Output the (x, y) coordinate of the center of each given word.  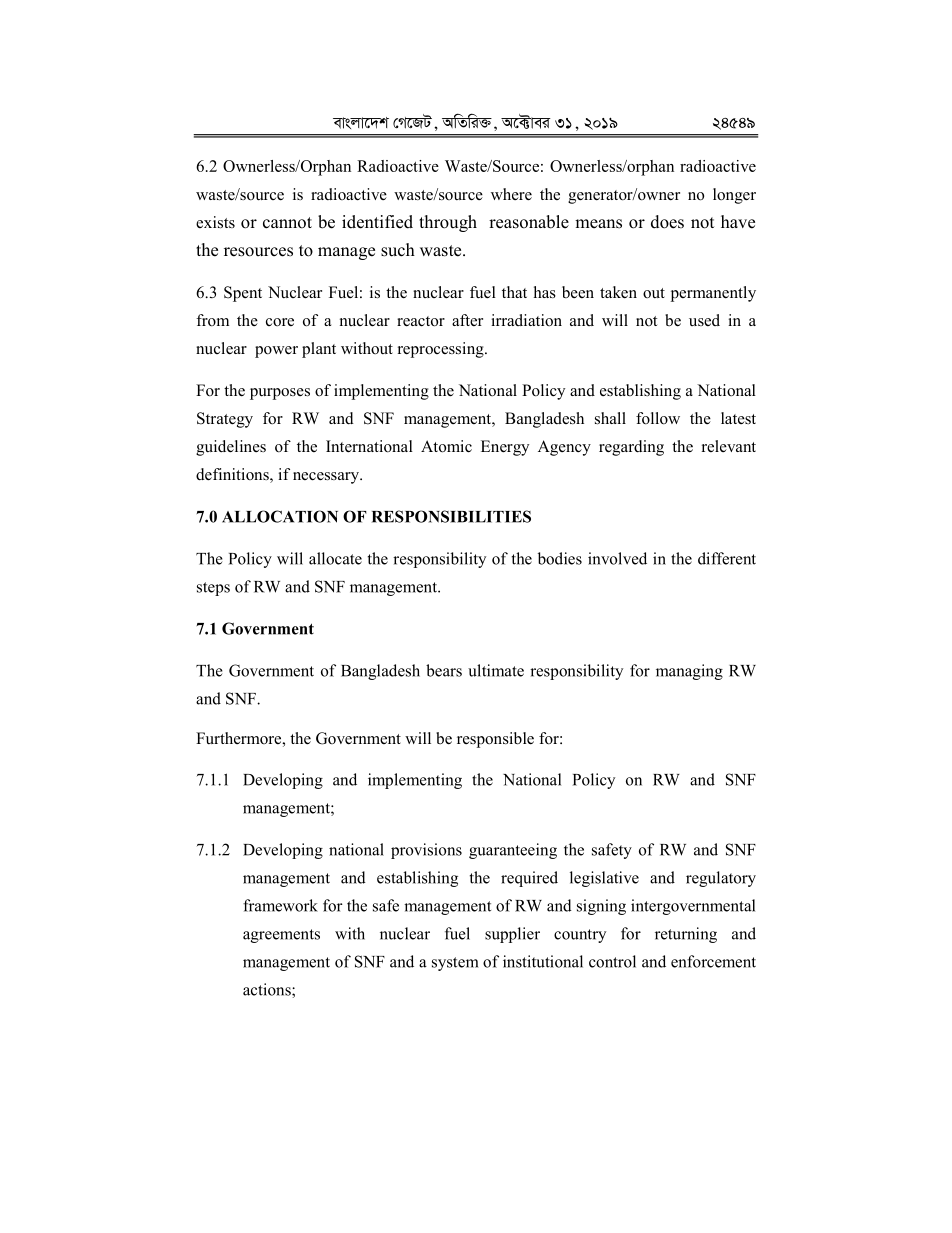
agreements (281, 936)
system (455, 964)
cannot (287, 223)
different (727, 558)
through (448, 223)
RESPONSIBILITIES (451, 516)
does (667, 222)
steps (213, 589)
